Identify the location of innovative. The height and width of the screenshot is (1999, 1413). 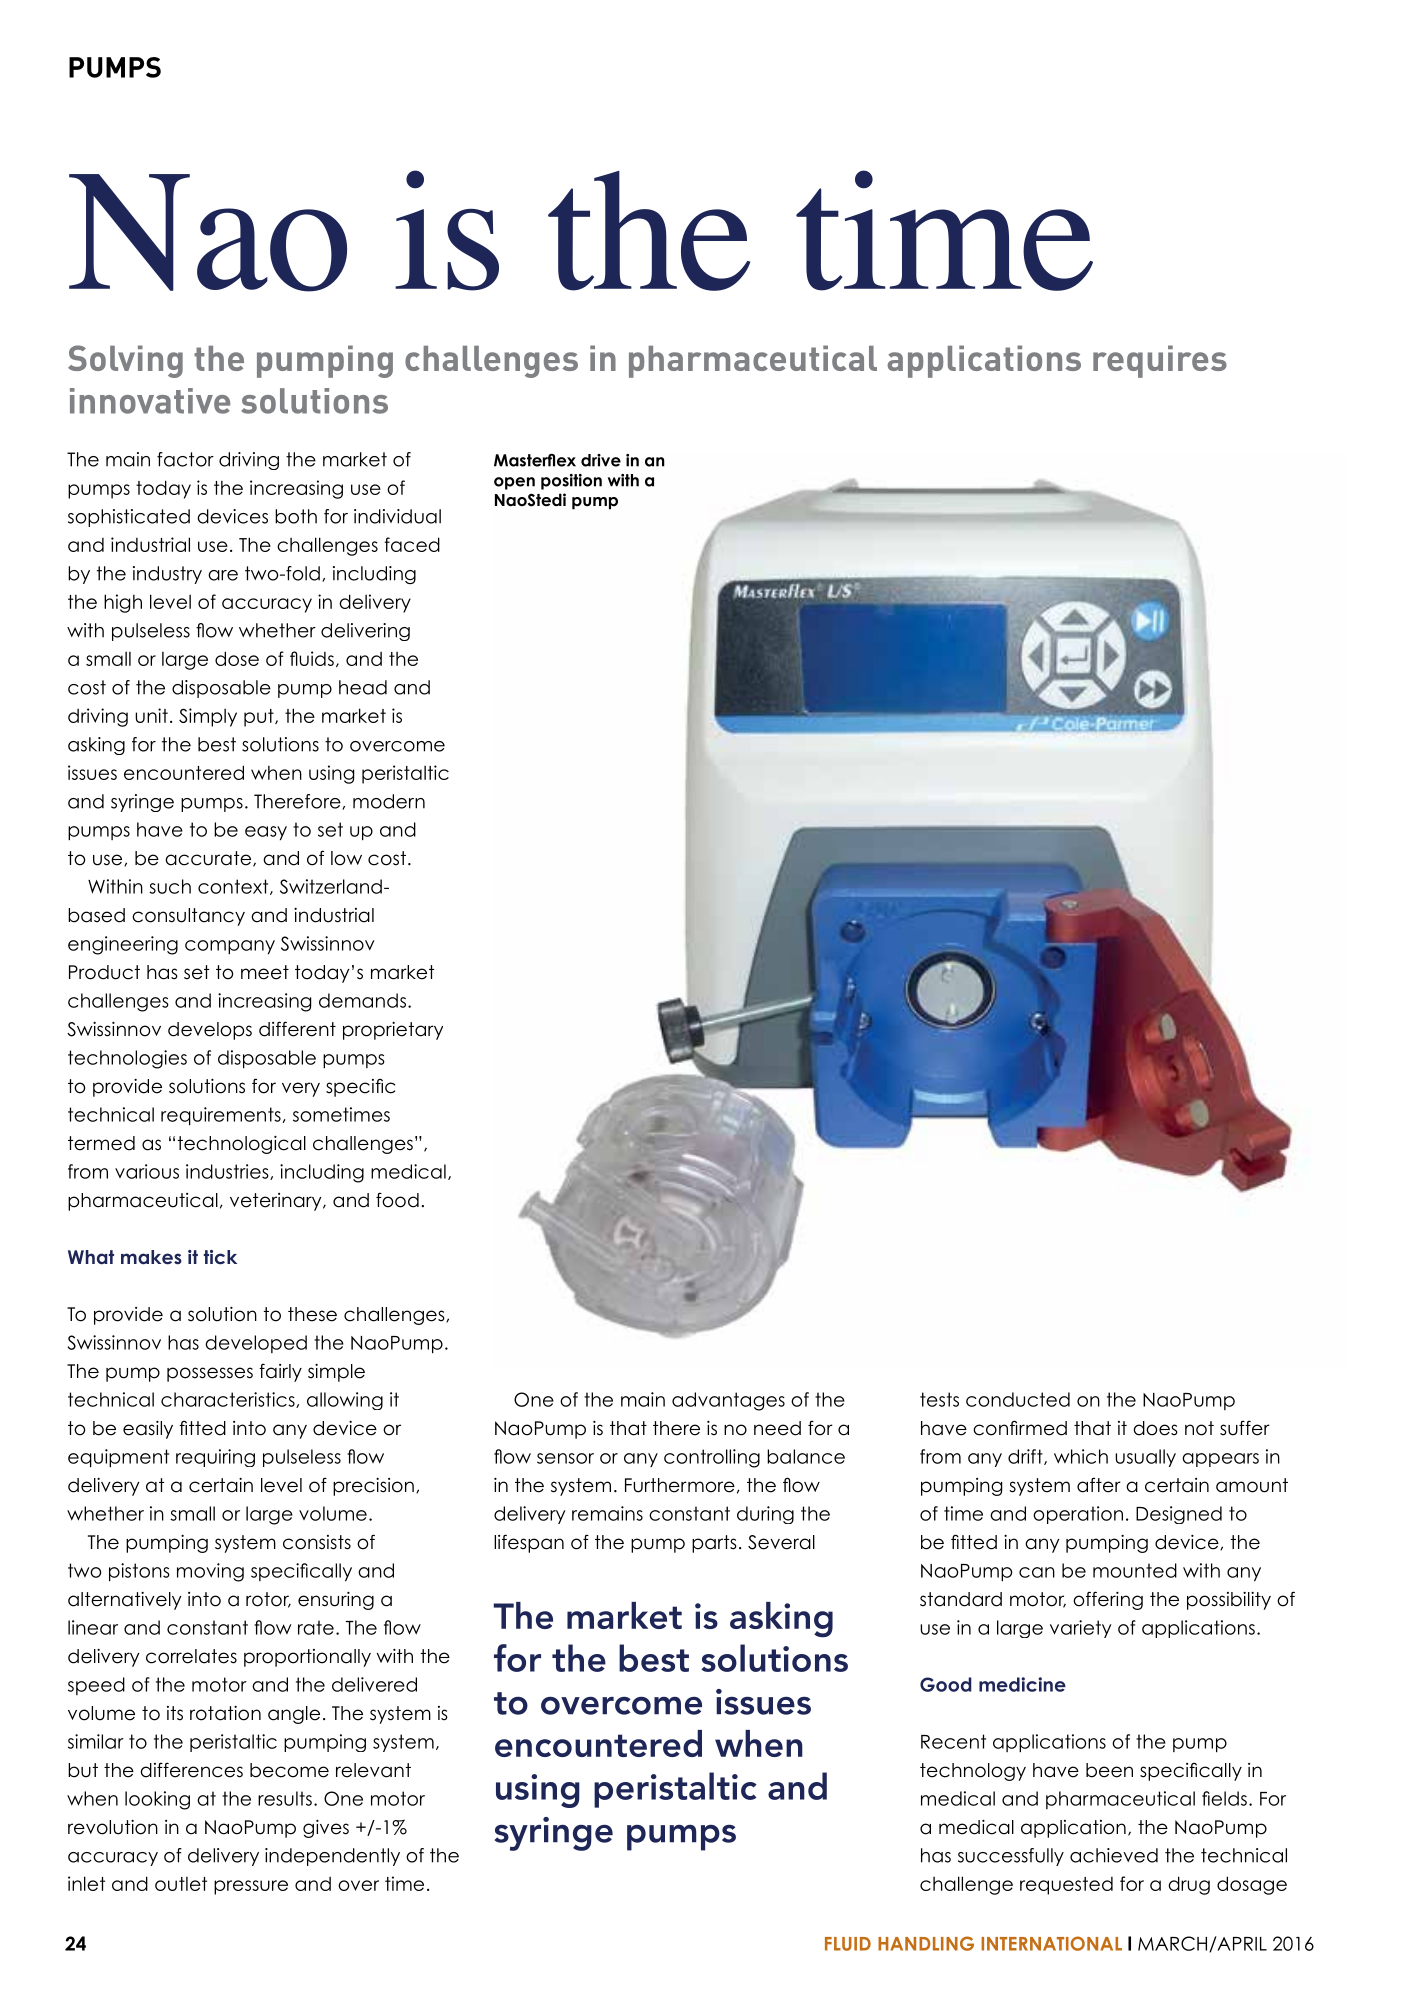
(150, 401).
